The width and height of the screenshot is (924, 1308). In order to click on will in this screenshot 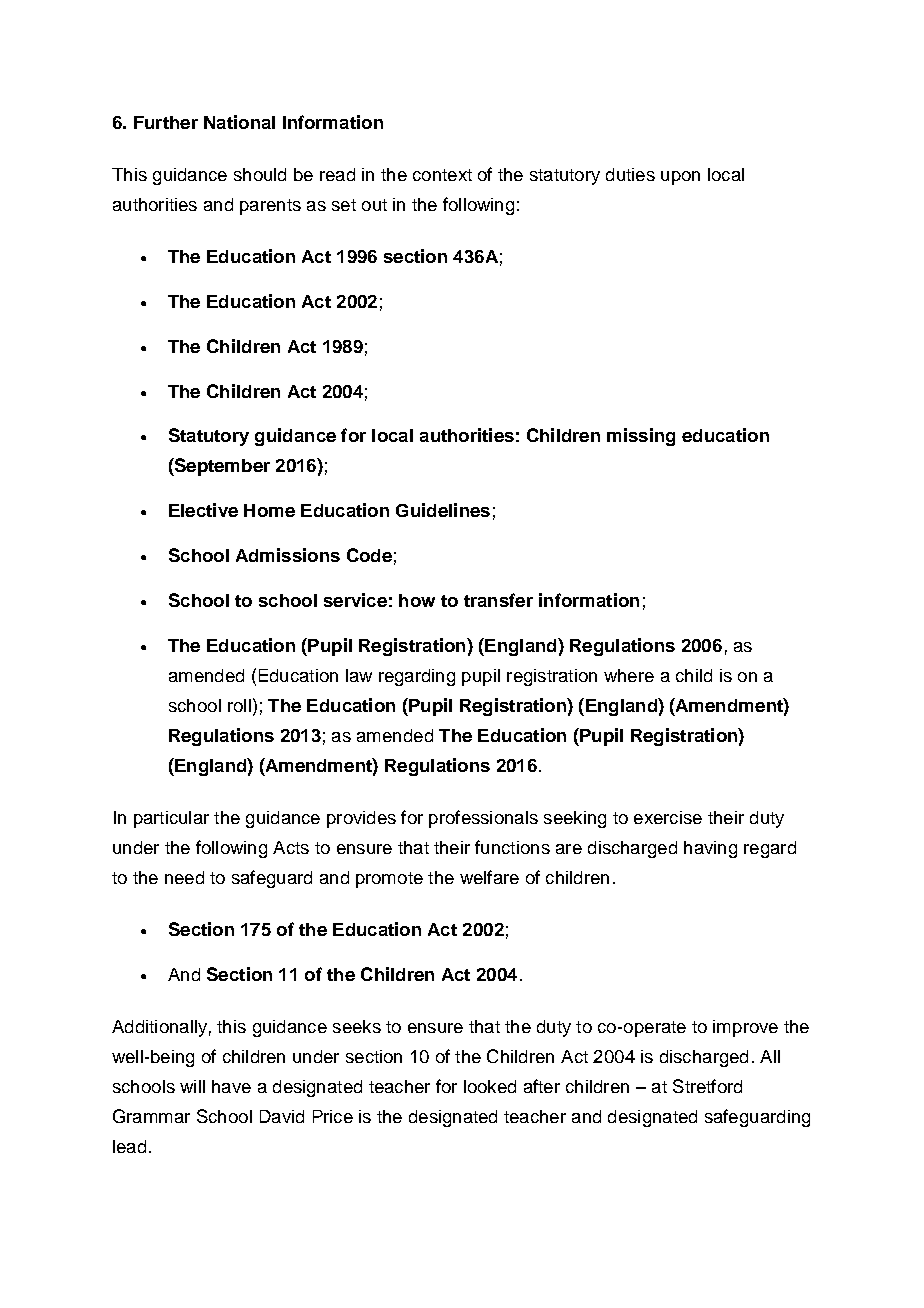, I will do `click(192, 1086)`.
